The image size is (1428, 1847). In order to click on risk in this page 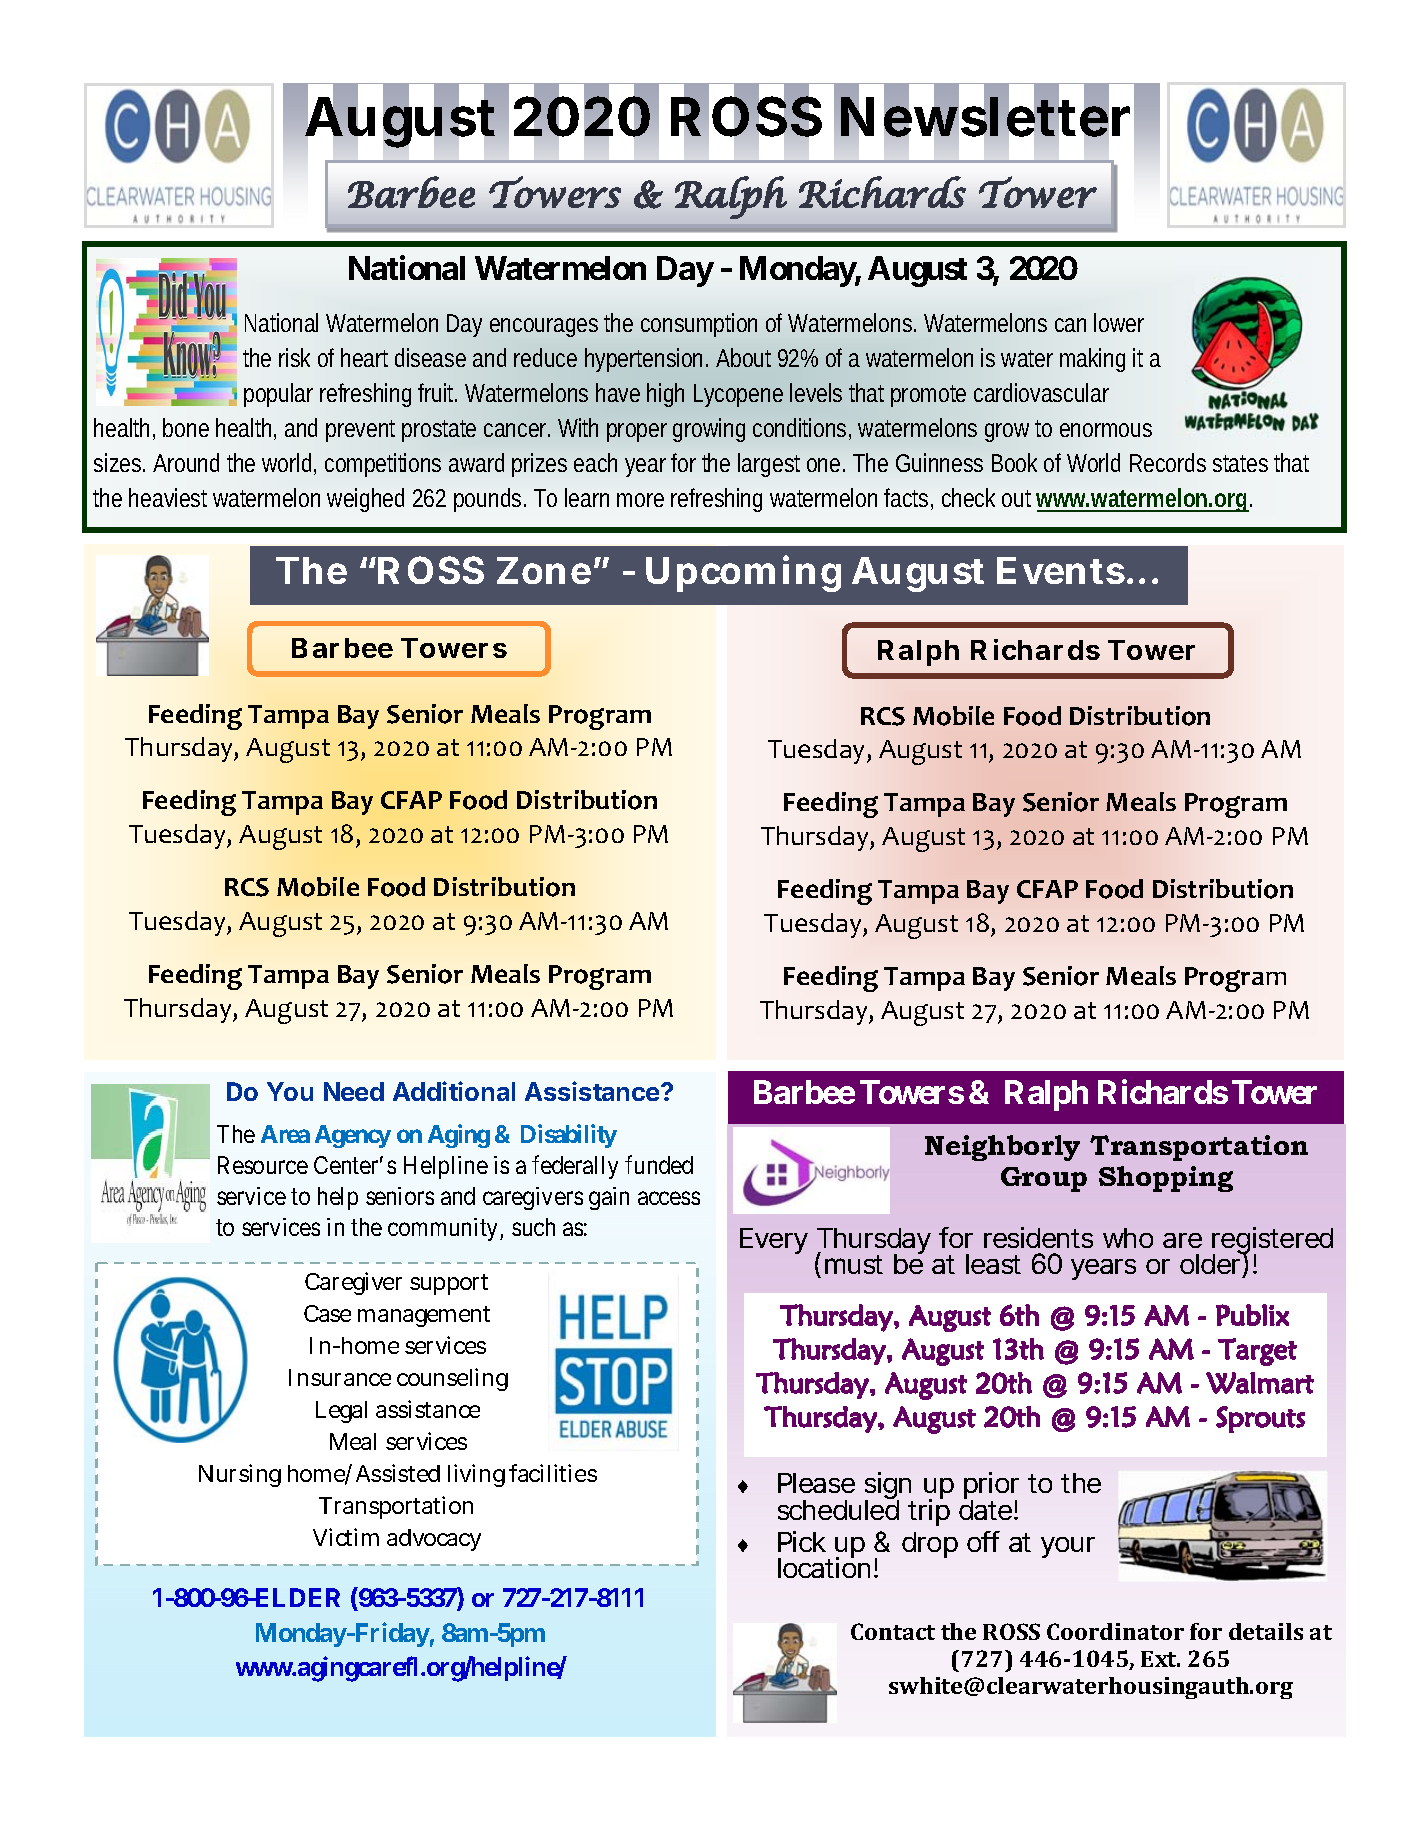, I will do `click(294, 357)`.
